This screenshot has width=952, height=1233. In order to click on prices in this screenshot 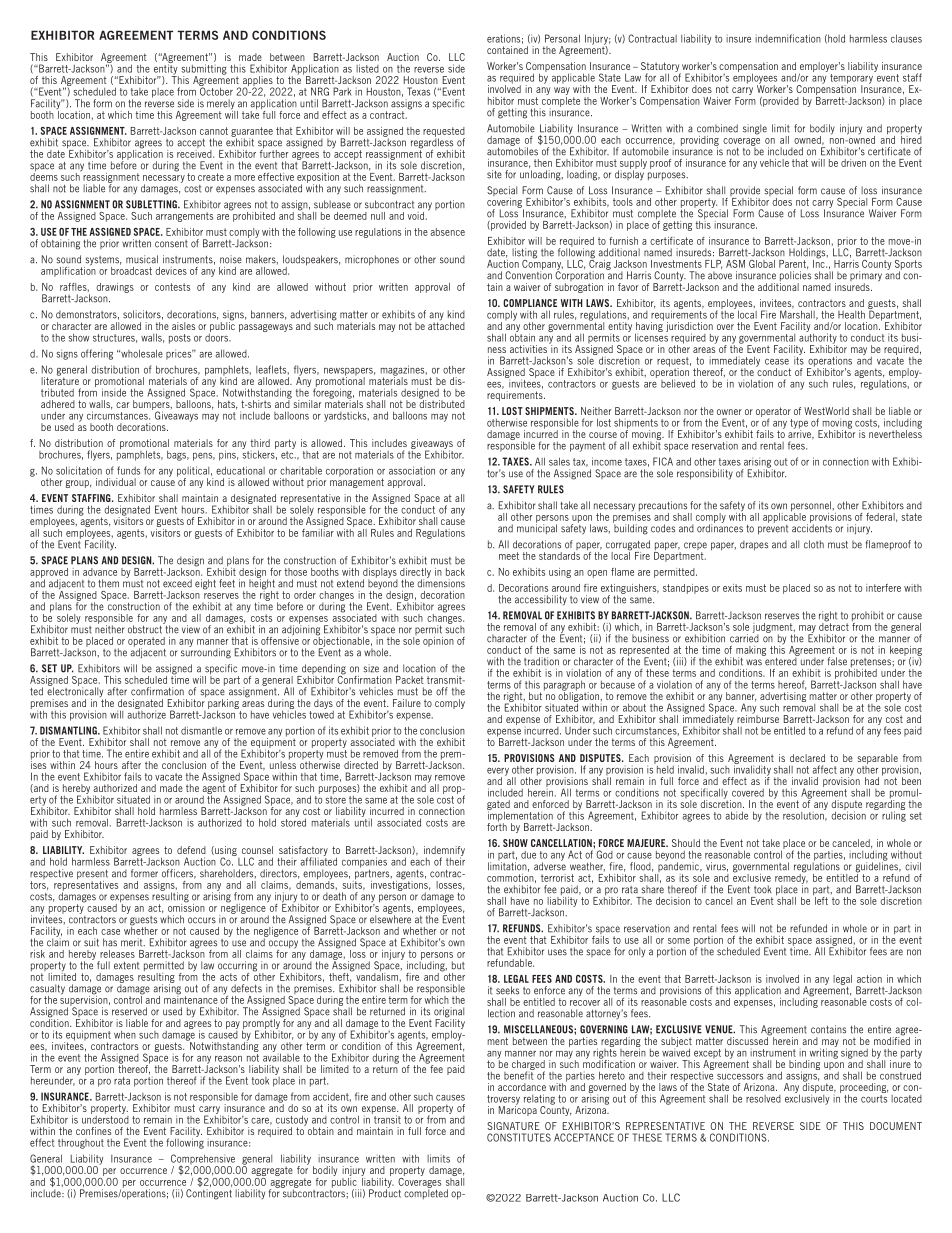, I will do `click(180, 354)`.
